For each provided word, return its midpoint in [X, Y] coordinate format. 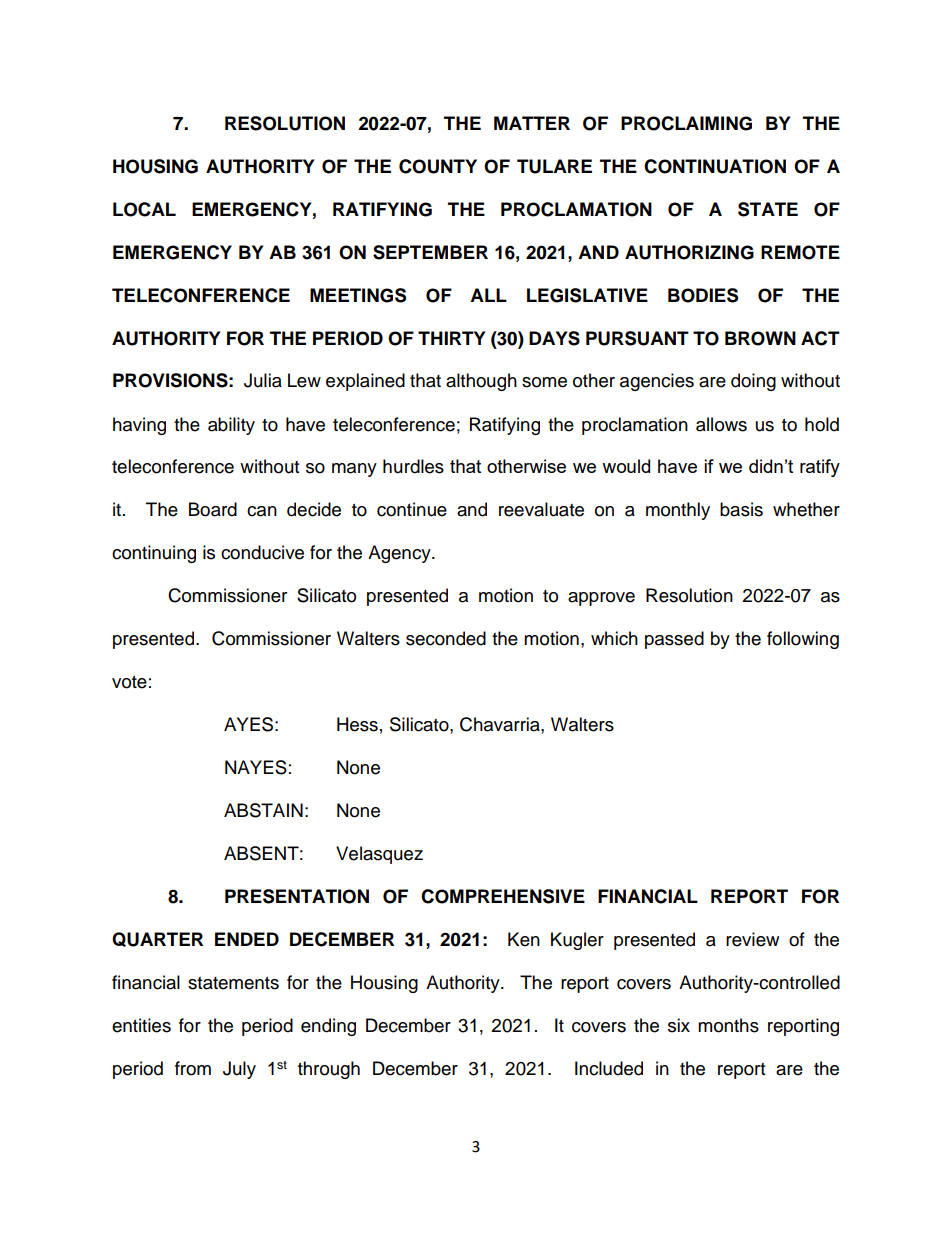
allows [721, 424]
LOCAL [144, 209]
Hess [357, 724]
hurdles [413, 466]
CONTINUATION [715, 166]
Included [609, 1068]
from [193, 1068]
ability [231, 426]
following [803, 640]
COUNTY [438, 166]
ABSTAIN [263, 810]
